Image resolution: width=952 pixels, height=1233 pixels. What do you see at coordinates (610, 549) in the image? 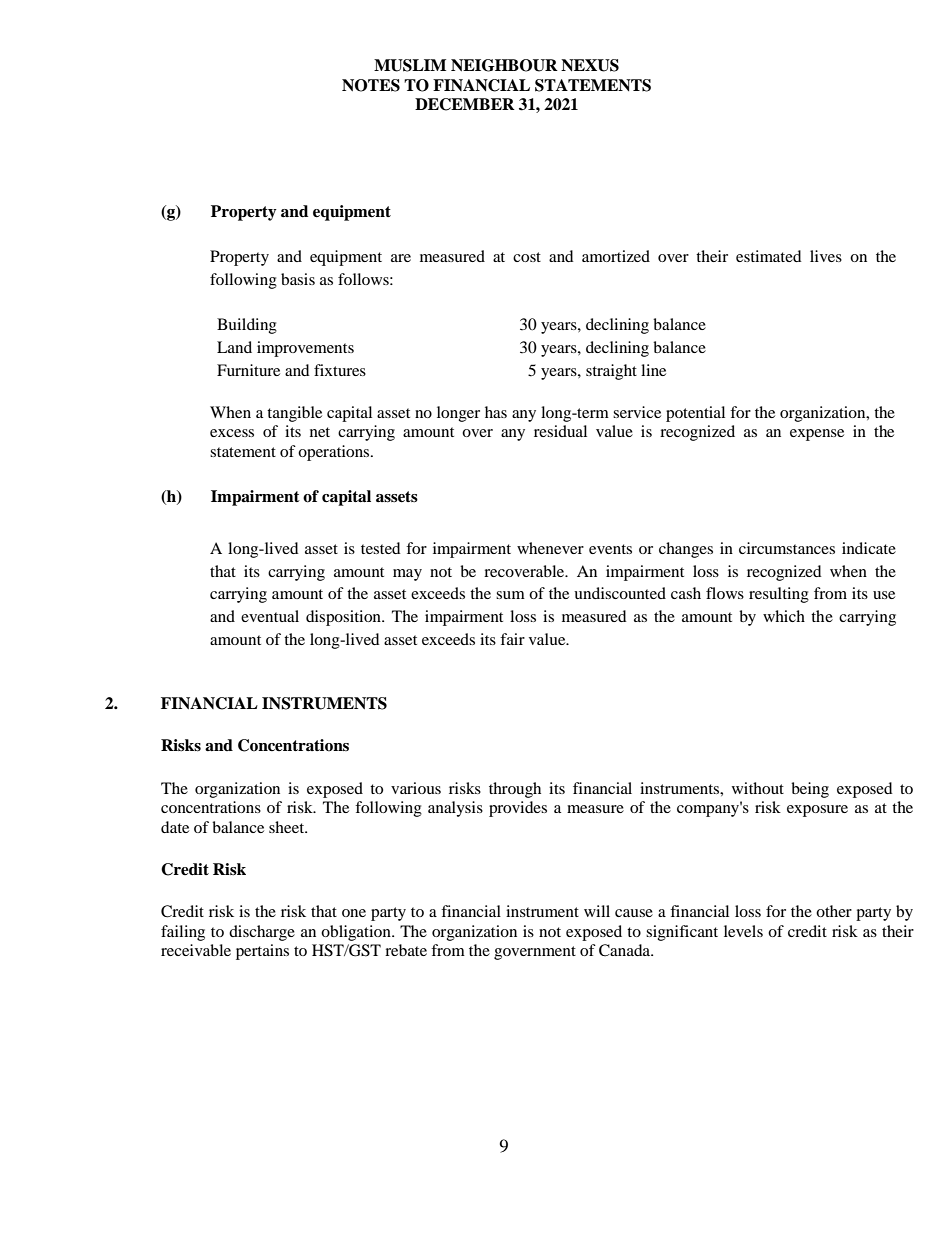
I see `events` at bounding box center [610, 549].
